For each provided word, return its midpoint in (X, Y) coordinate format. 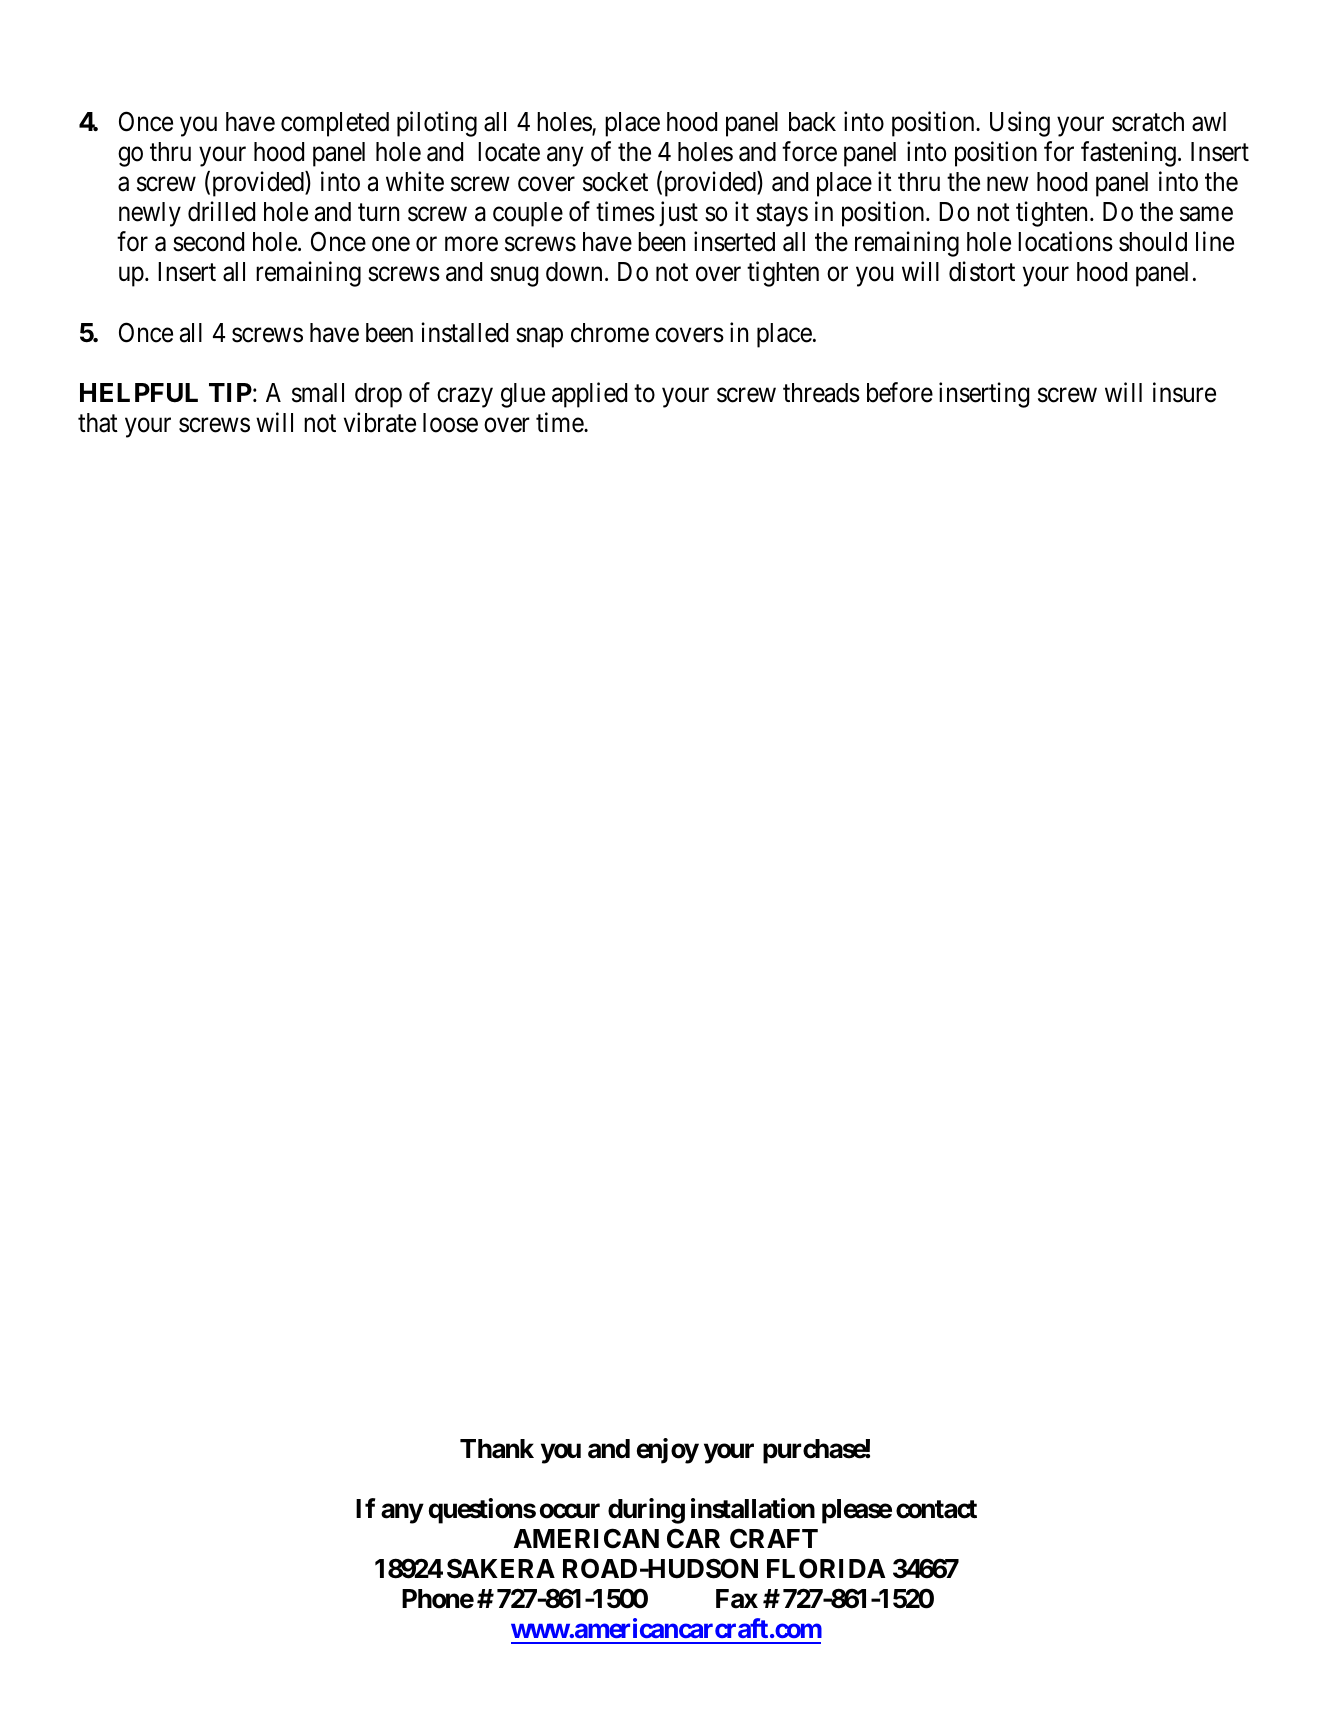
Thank (497, 1449)
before (900, 392)
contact (936, 1509)
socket (615, 182)
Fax (737, 1599)
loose (450, 423)
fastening (1128, 154)
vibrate (380, 422)
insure (1184, 392)
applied (589, 395)
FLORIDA (826, 1568)
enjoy (668, 1451)
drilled (221, 212)
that (98, 423)
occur (570, 1511)
